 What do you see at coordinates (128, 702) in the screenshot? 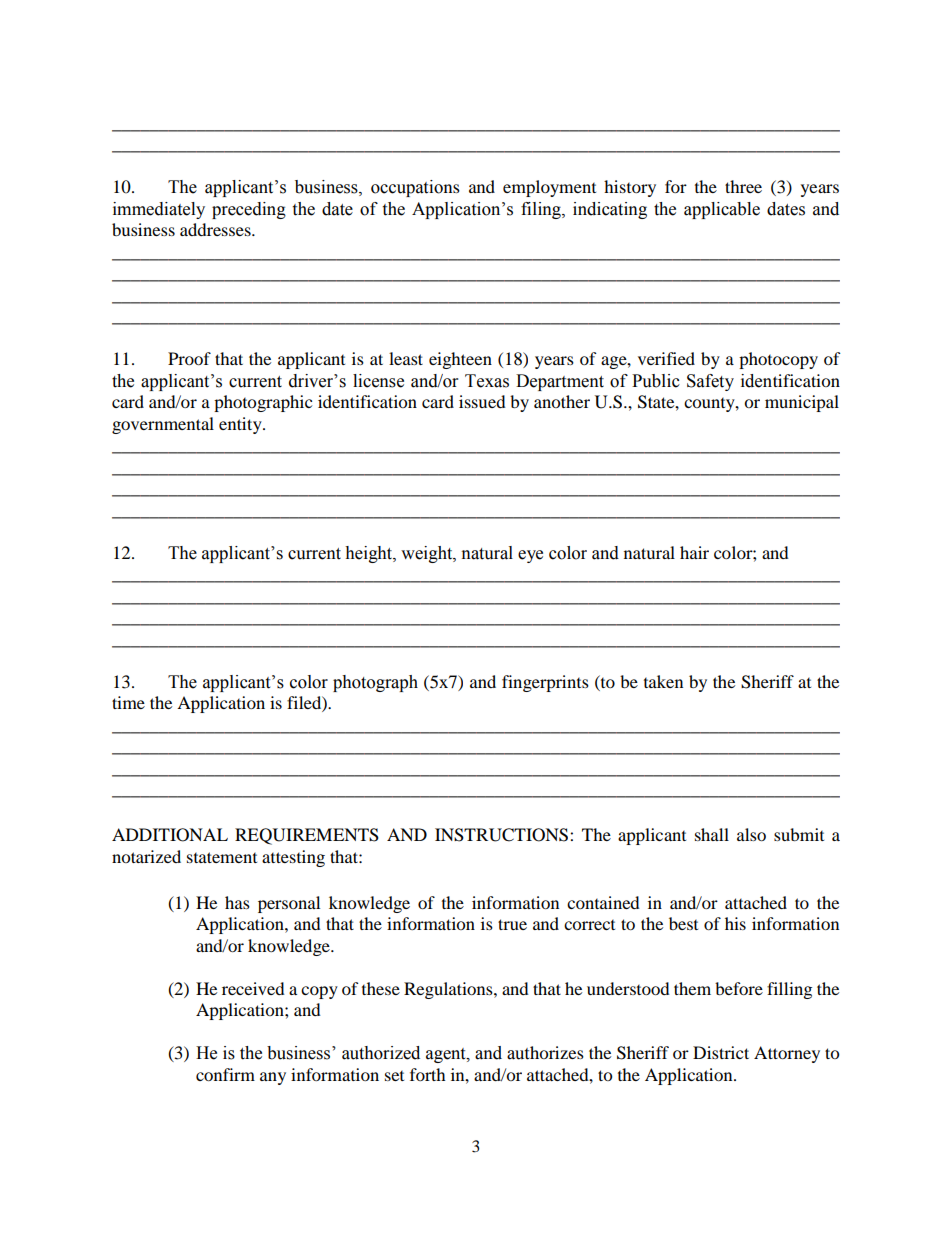
I see `time` at bounding box center [128, 702].
